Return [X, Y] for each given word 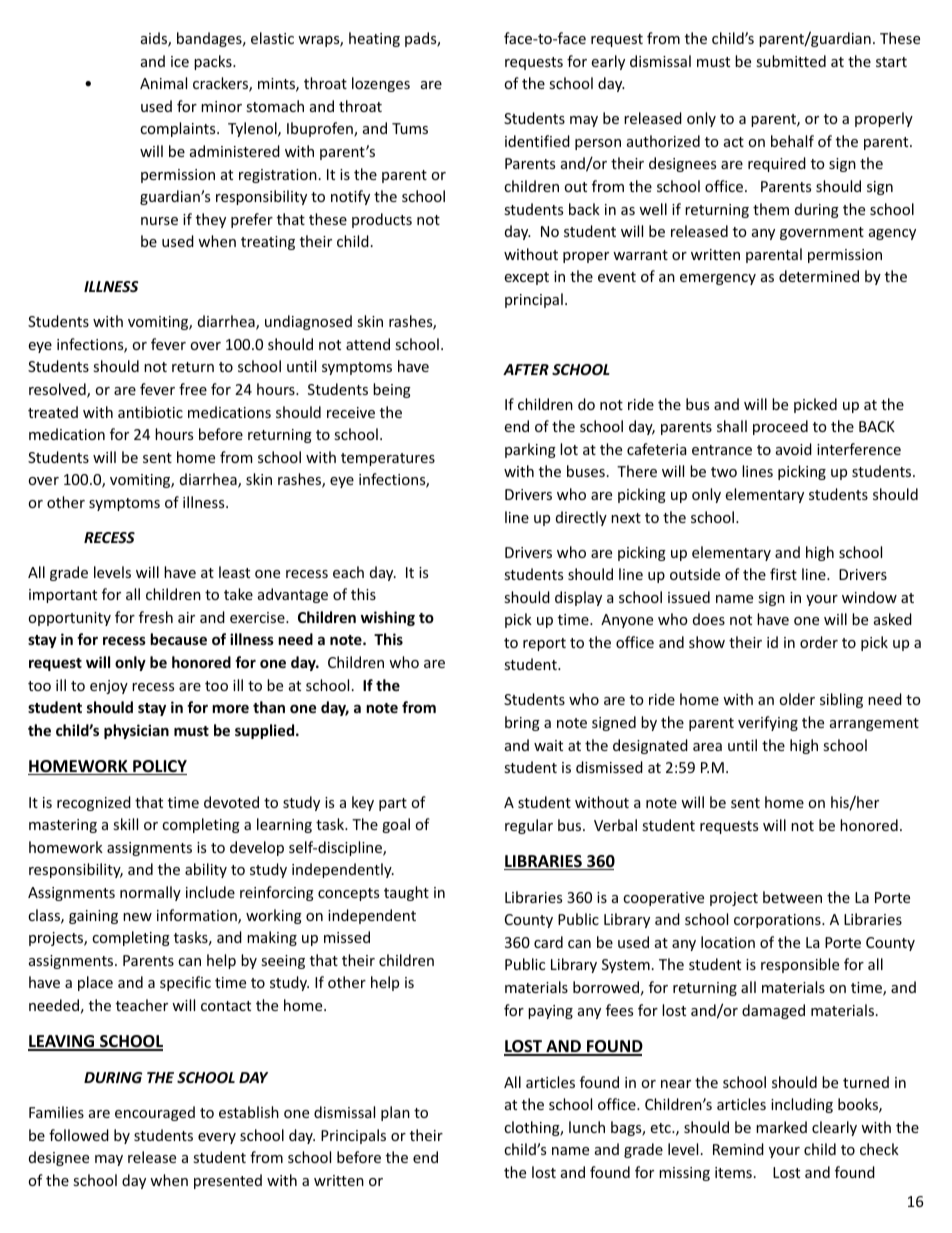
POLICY [159, 767]
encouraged [155, 1113]
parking [530, 450]
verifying [768, 723]
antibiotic [150, 412]
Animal [163, 83]
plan [395, 1113]
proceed [780, 427]
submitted [791, 61]
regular [529, 826]
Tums [410, 128]
